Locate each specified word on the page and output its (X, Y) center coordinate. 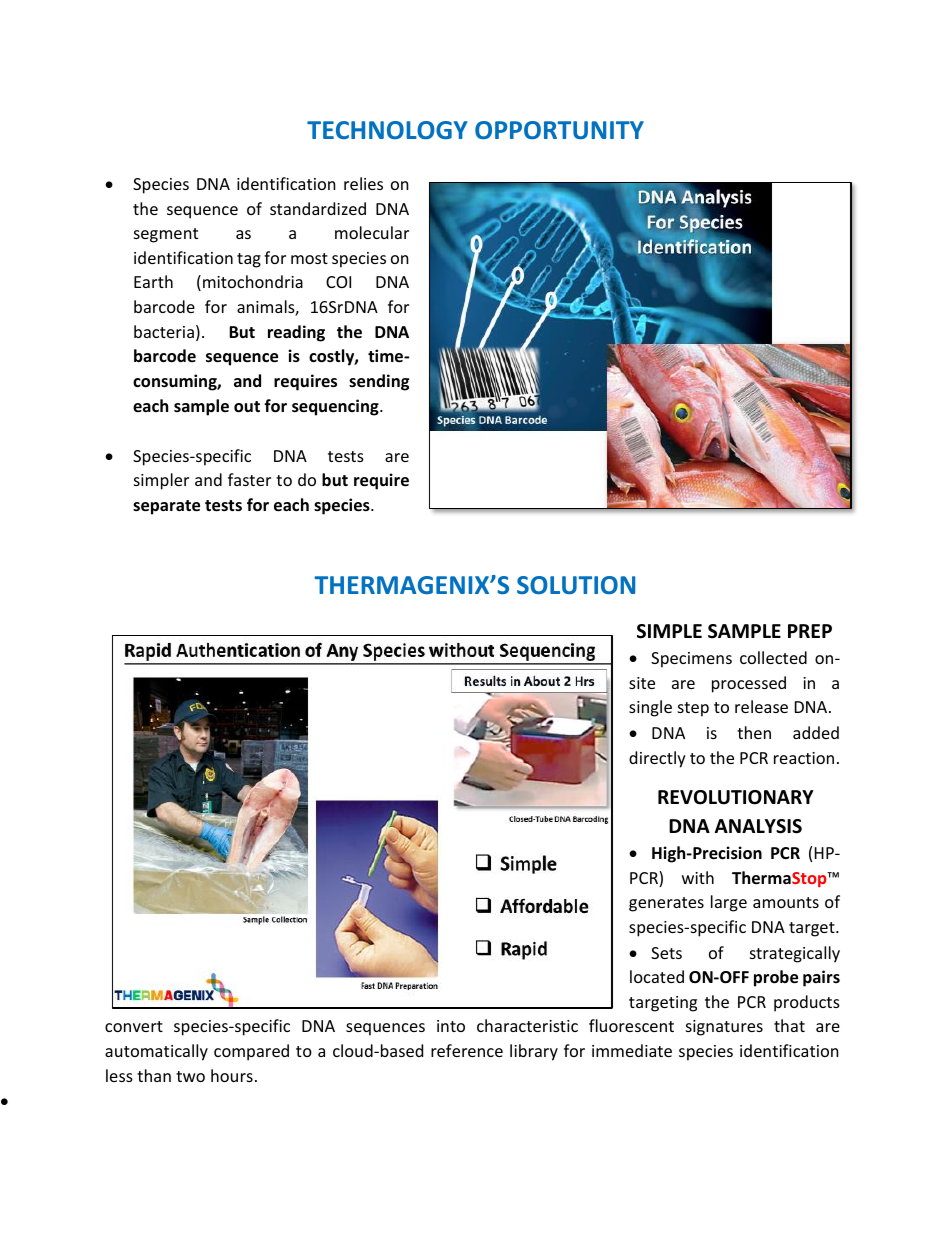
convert (134, 1026)
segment (166, 235)
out (247, 407)
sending (379, 382)
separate (166, 507)
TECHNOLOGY (387, 130)
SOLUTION (576, 585)
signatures (724, 1028)
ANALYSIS (758, 826)
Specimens (691, 660)
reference (467, 1050)
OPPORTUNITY (559, 130)
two (190, 1076)
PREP (810, 631)
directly (657, 759)
